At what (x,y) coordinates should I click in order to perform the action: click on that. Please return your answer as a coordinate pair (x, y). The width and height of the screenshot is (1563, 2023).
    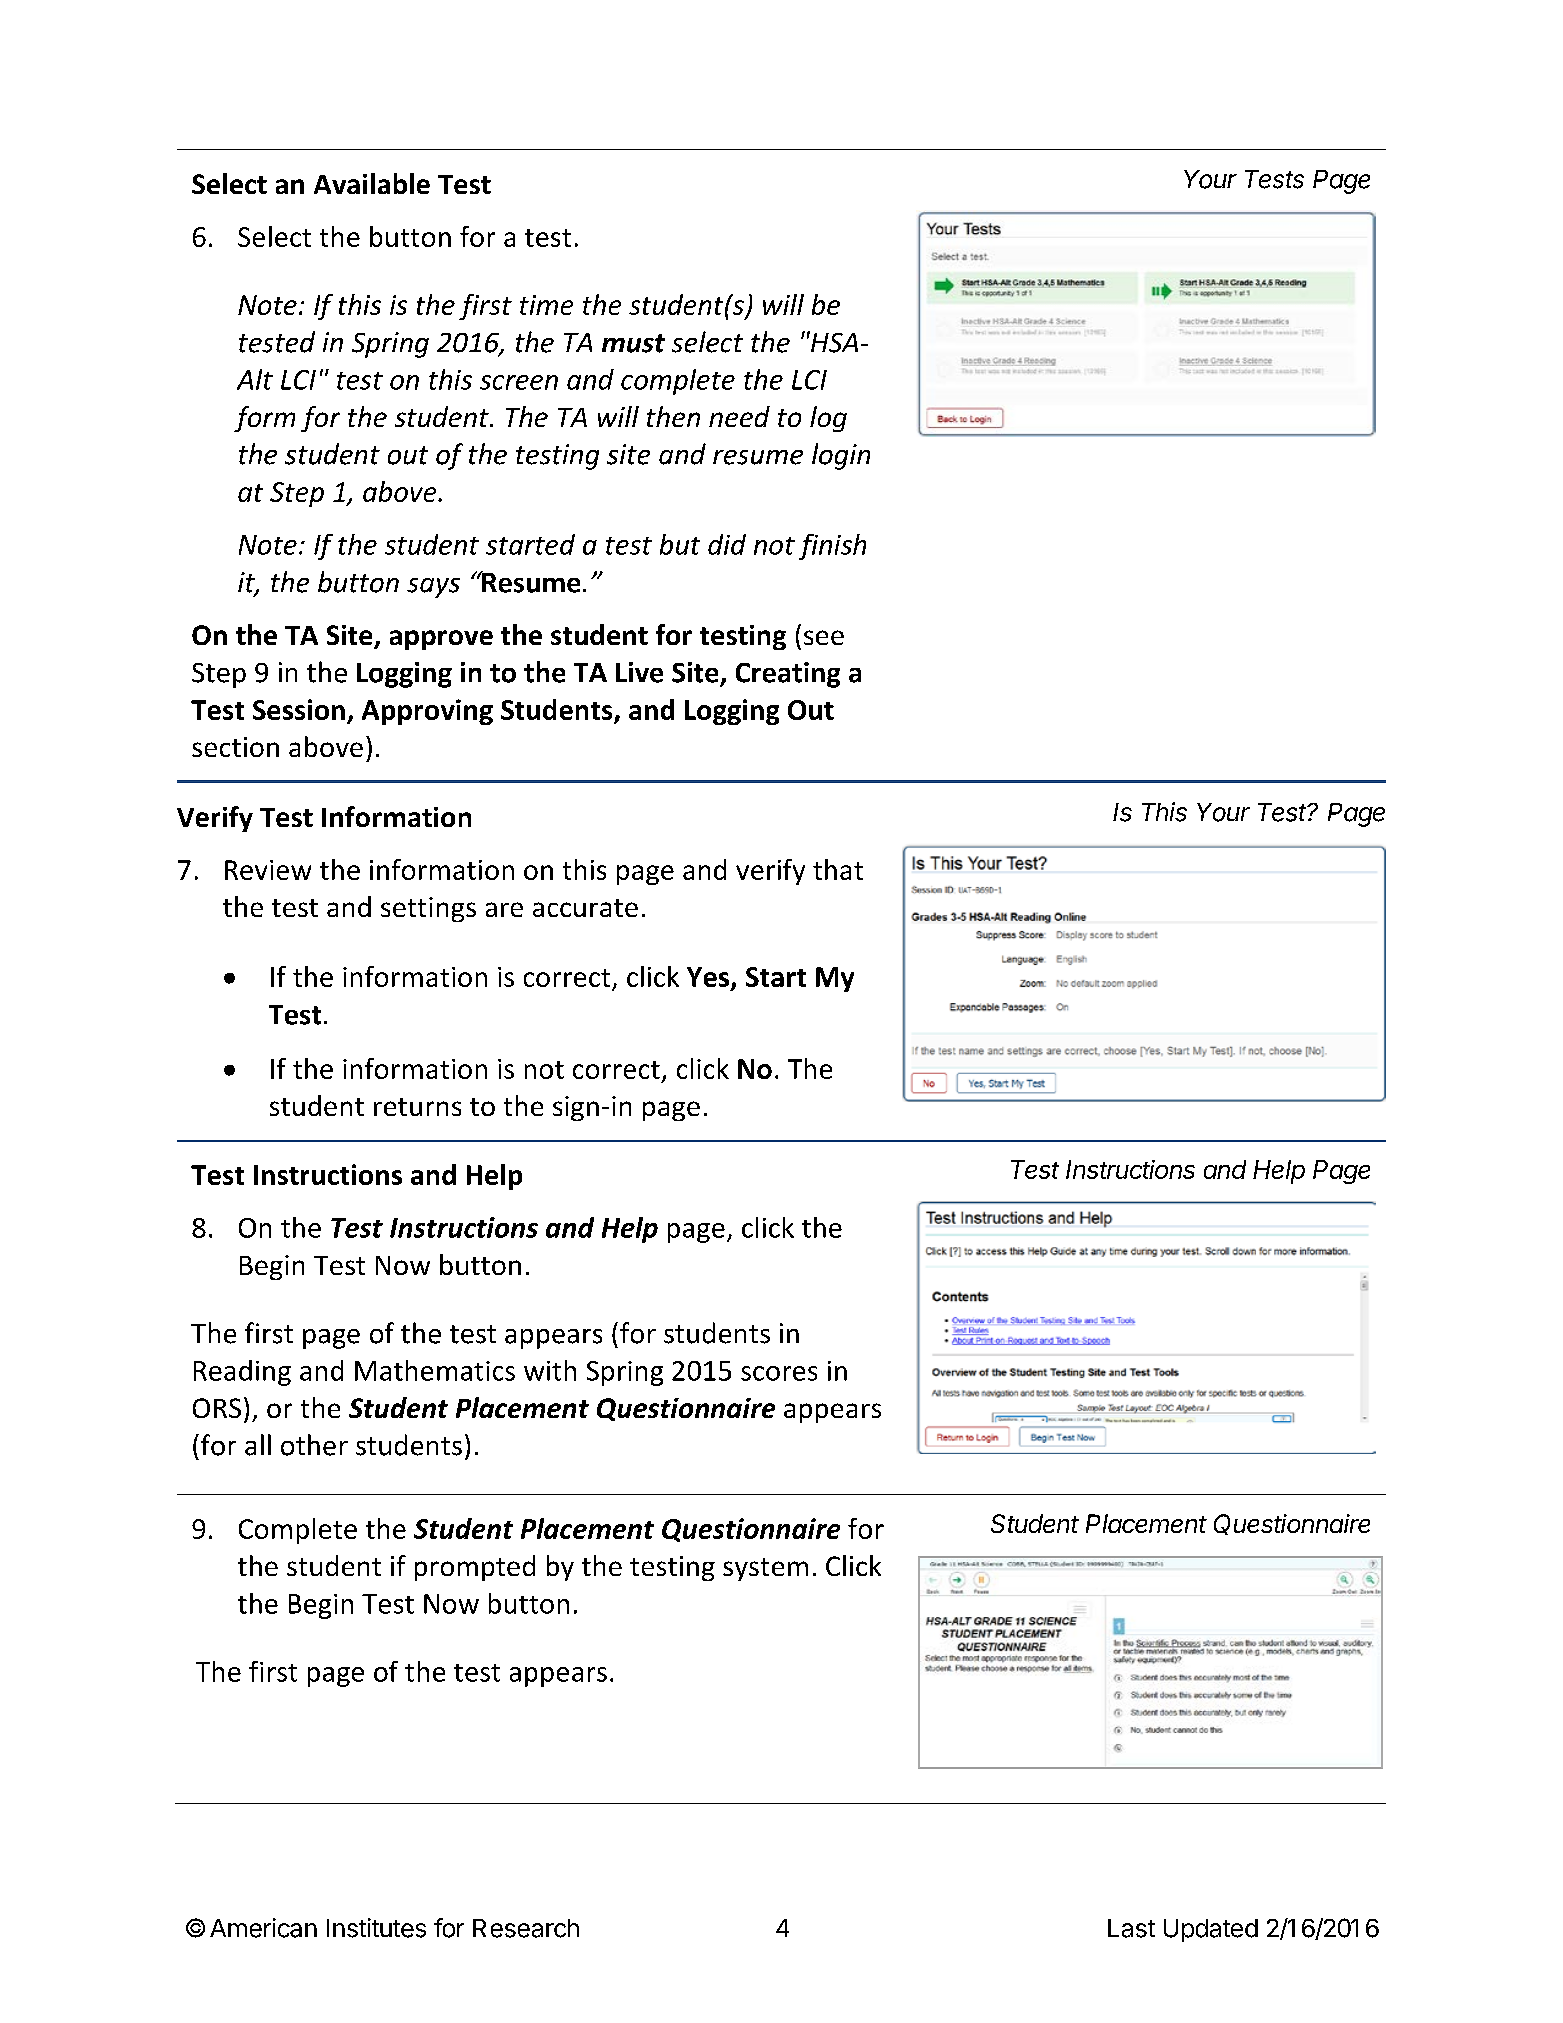
    Looking at the image, I should click on (838, 869).
